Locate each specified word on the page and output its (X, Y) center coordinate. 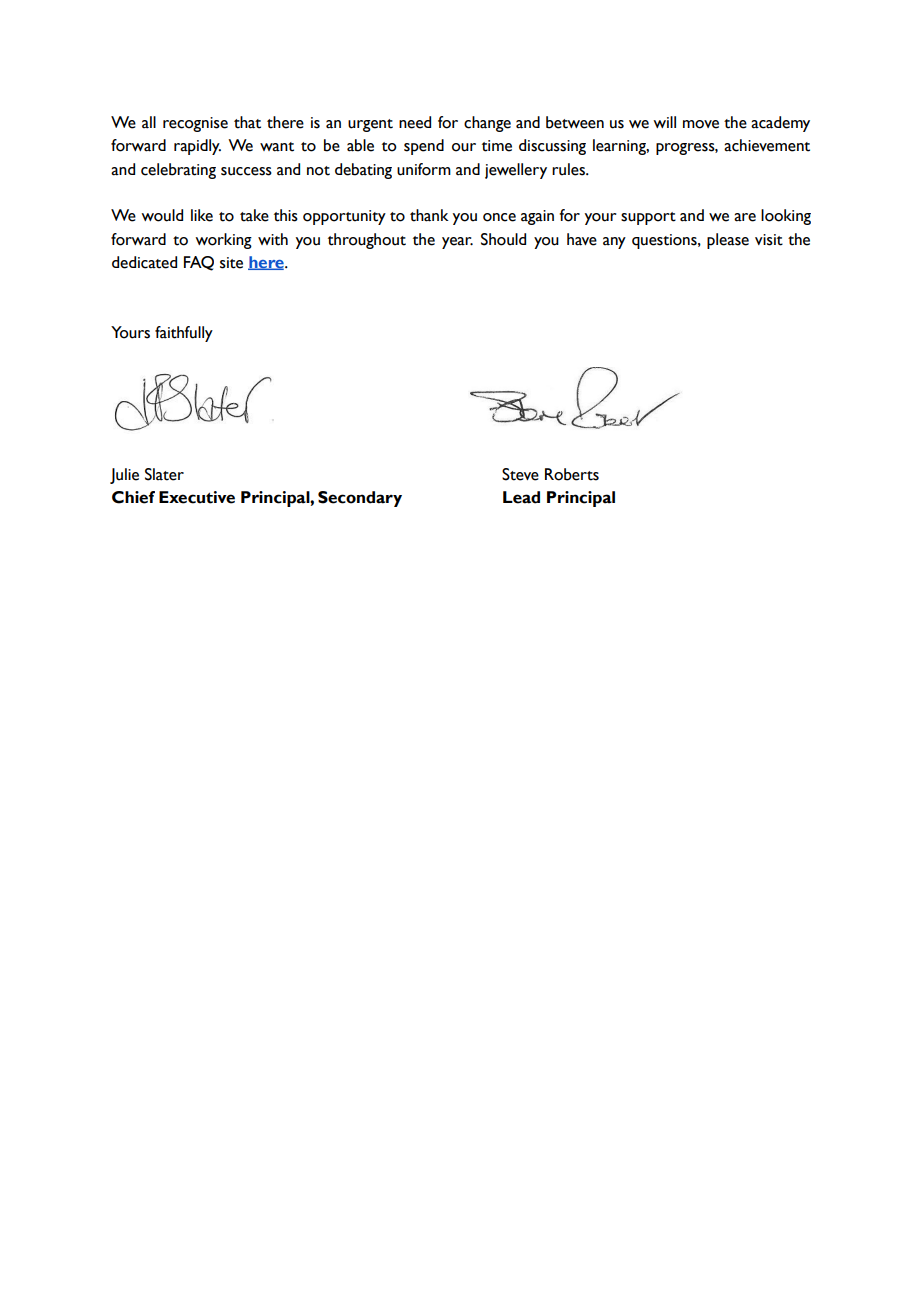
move (701, 124)
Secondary (360, 499)
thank (429, 215)
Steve (520, 474)
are (745, 217)
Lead (521, 497)
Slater (164, 474)
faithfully (184, 334)
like (202, 215)
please (728, 241)
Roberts (572, 474)
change (487, 124)
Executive (197, 497)
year (457, 243)
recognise (195, 124)
